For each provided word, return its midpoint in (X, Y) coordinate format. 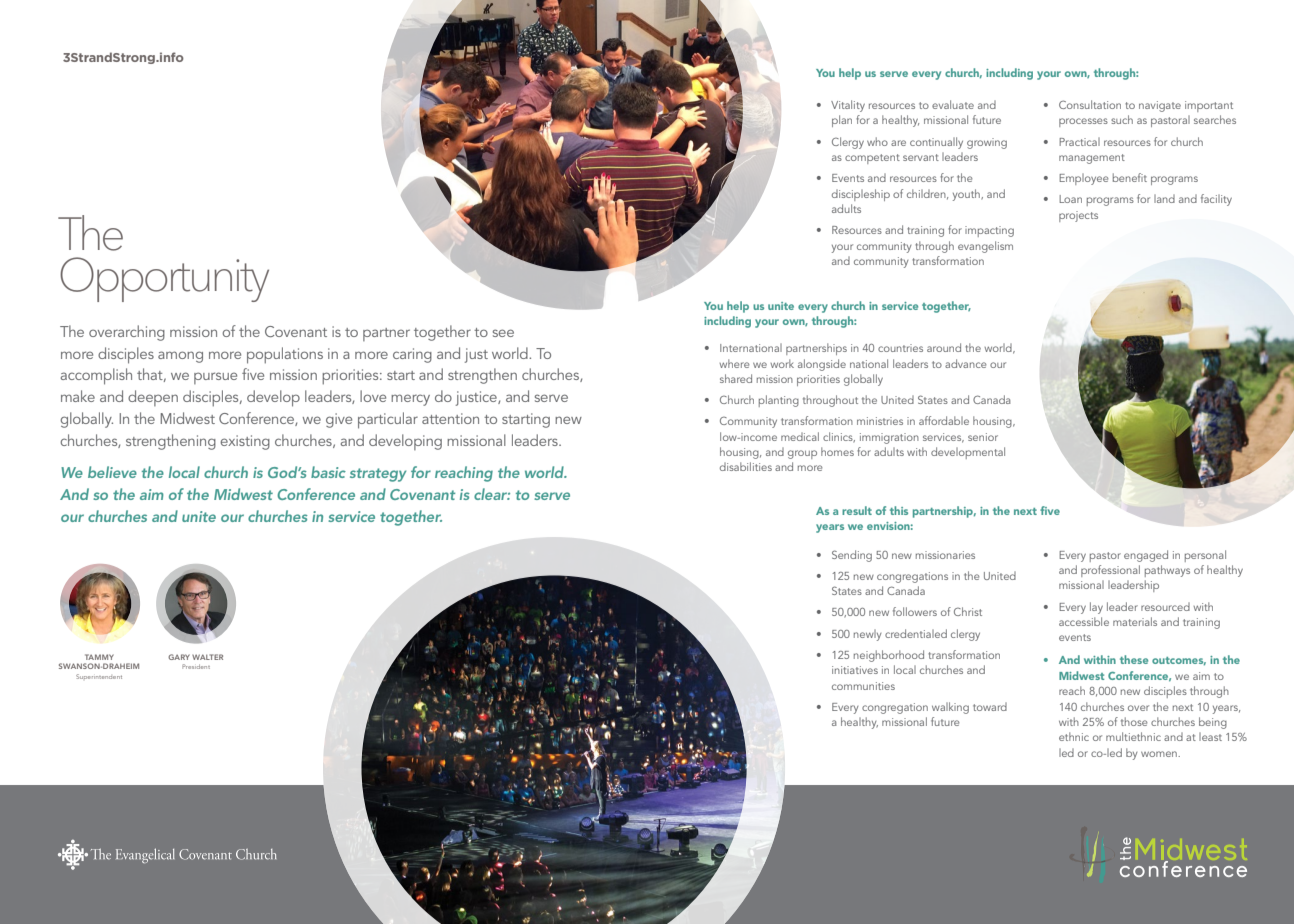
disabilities (746, 466)
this (899, 510)
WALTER (207, 657)
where (735, 363)
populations (285, 355)
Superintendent (99, 676)
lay (1096, 608)
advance (966, 363)
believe (112, 472)
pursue (215, 378)
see (503, 333)
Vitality (848, 106)
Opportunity (164, 279)
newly (868, 635)
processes (1083, 122)
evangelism (985, 247)
